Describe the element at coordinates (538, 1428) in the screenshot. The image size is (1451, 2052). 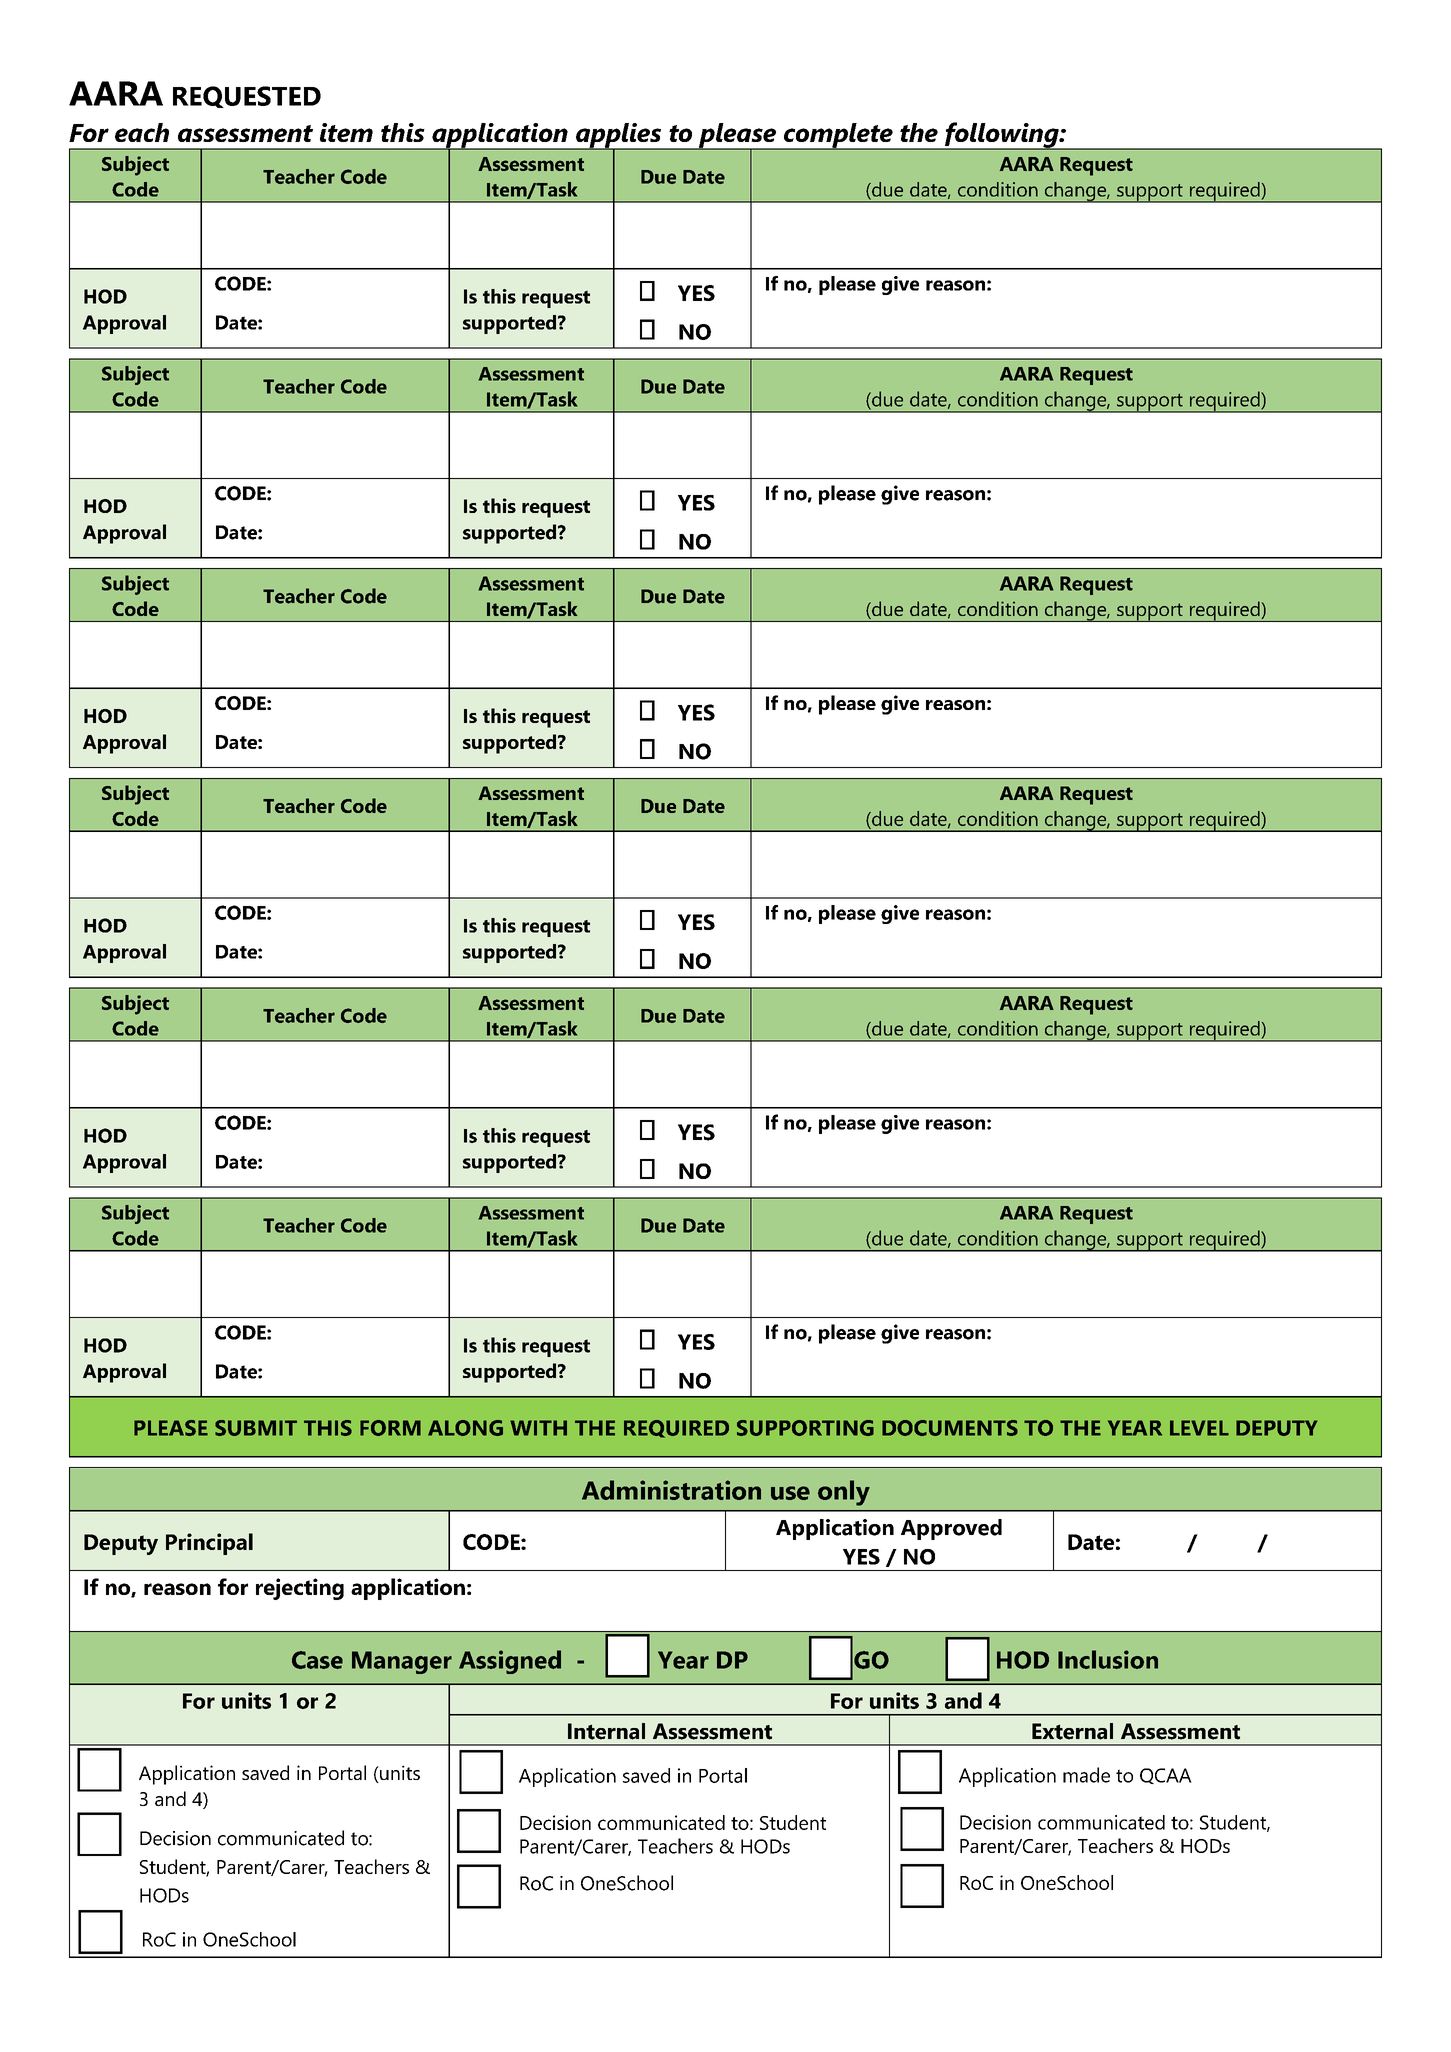
I see `WITH` at that location.
